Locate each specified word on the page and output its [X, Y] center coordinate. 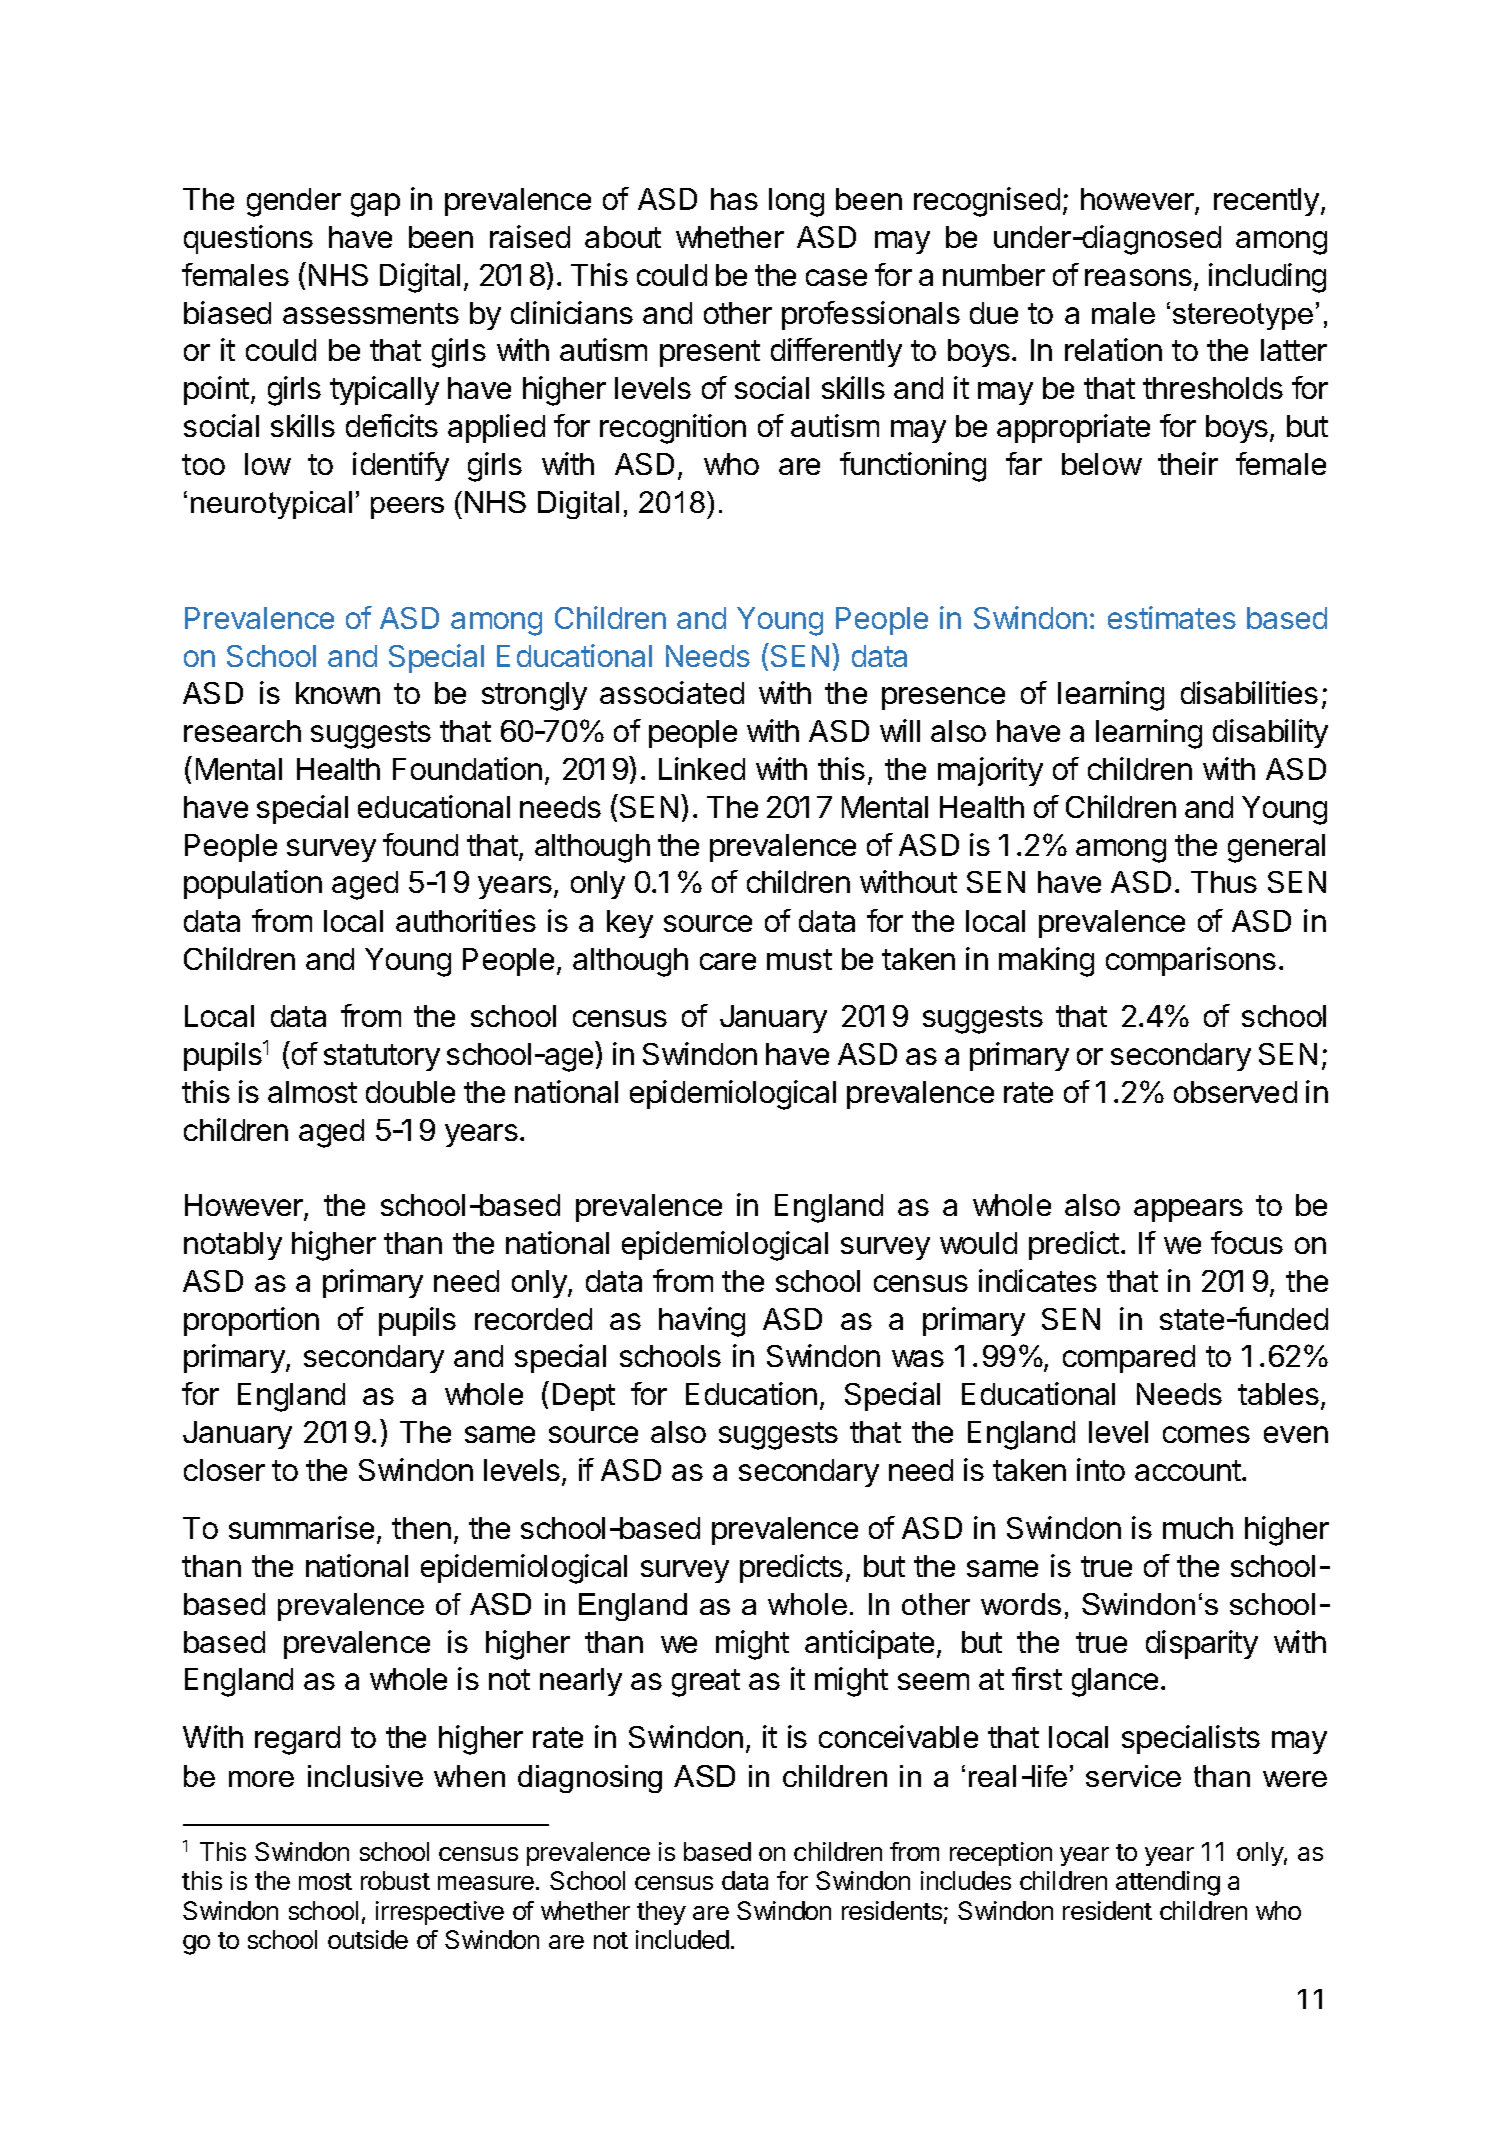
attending [1168, 1883]
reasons [1138, 277]
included [682, 1939]
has [734, 199]
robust [395, 1880]
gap [375, 205]
